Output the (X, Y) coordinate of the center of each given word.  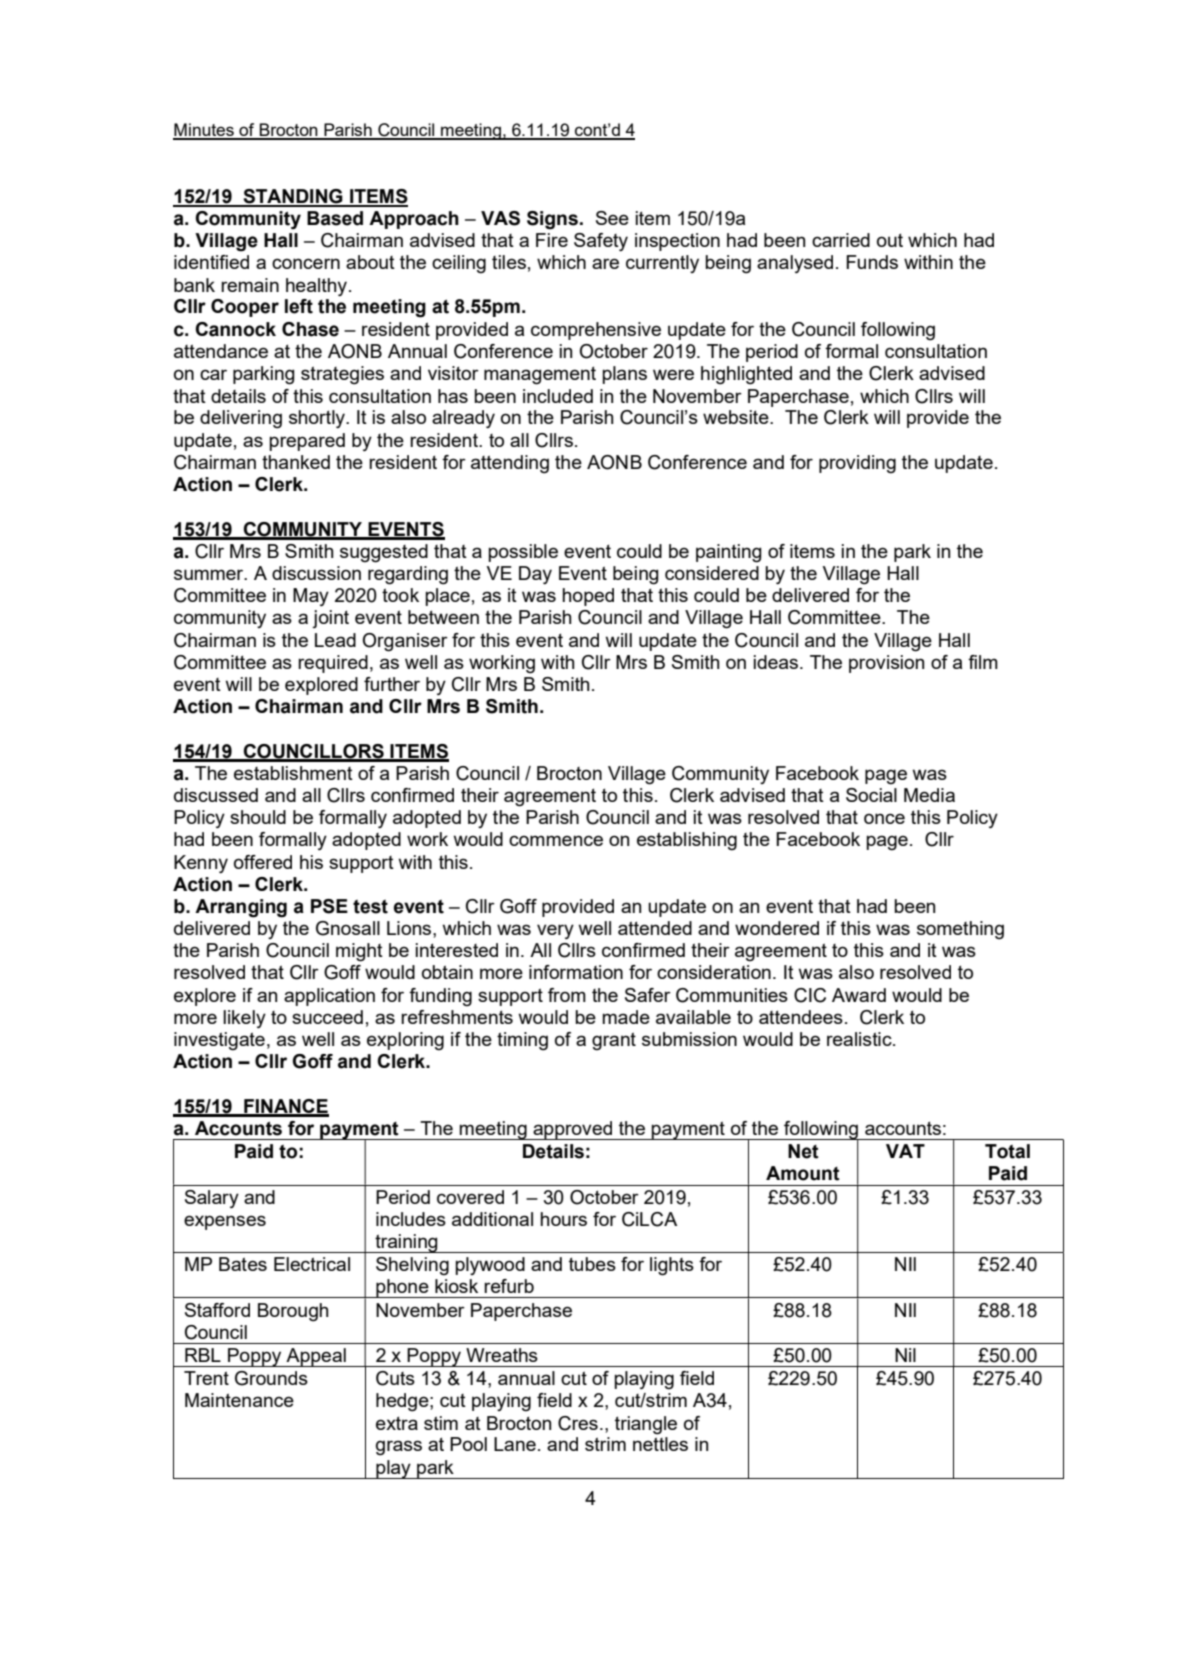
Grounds (271, 1378)
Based (335, 218)
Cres (578, 1423)
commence (556, 840)
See (612, 218)
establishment (293, 773)
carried (841, 240)
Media (929, 795)
